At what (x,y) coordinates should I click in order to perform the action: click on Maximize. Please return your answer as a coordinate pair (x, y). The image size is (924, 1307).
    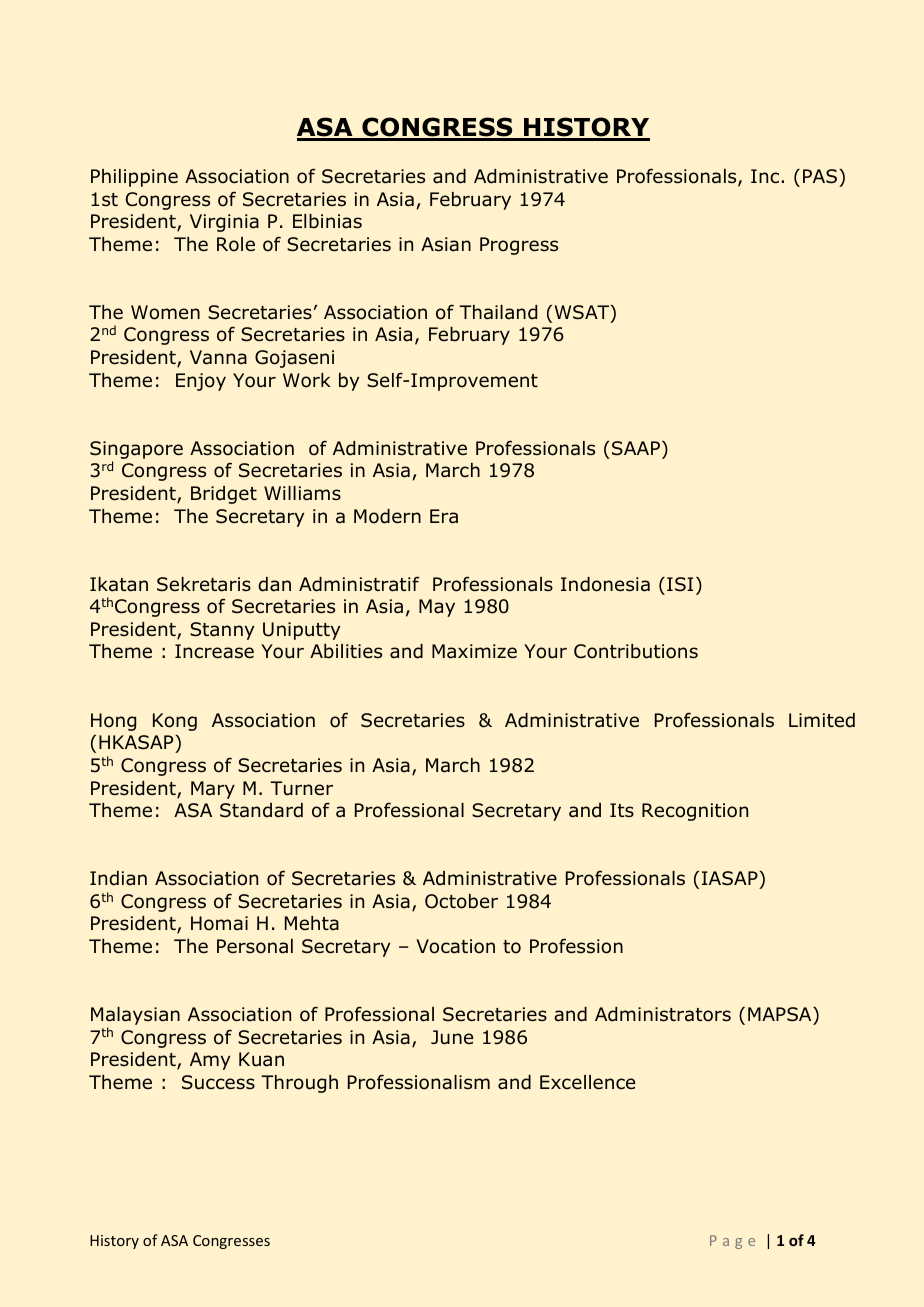
    Looking at the image, I should click on (474, 651).
